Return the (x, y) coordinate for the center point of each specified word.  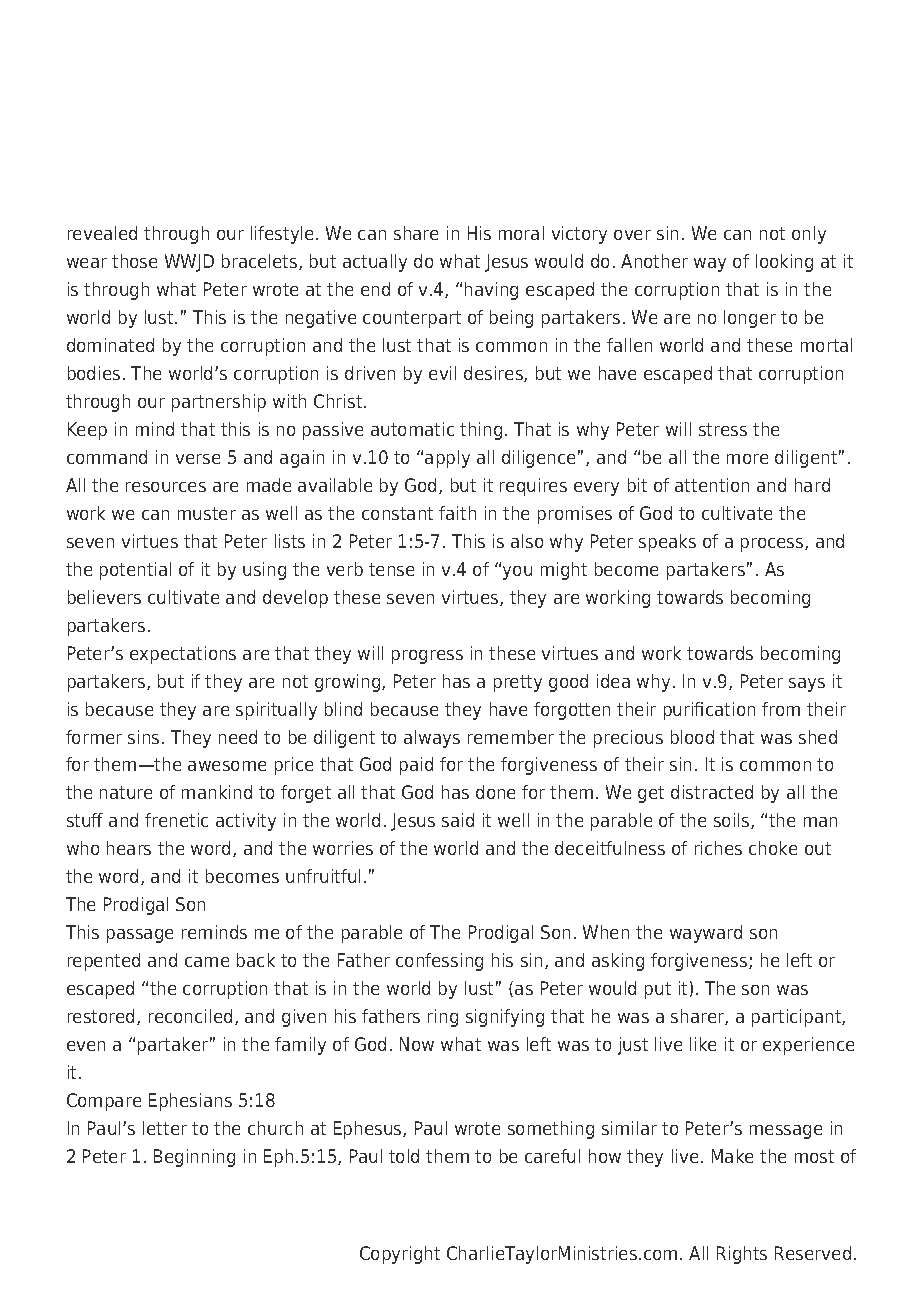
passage (140, 936)
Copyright (400, 1255)
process (773, 545)
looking (784, 263)
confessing (439, 962)
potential (135, 571)
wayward (706, 934)
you (517, 573)
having (491, 291)
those (134, 261)
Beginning (194, 1158)
